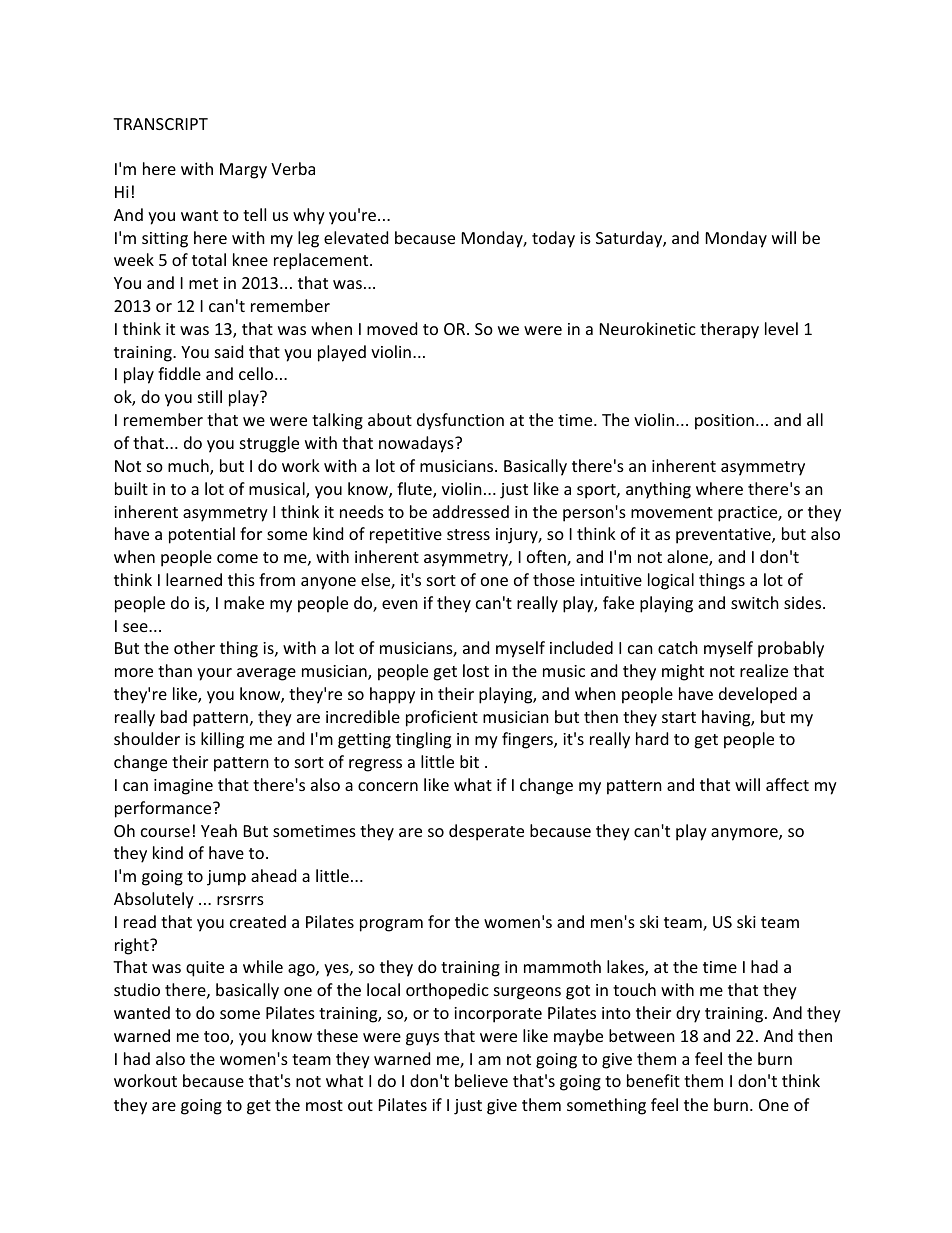  I want to click on today, so click(553, 239).
